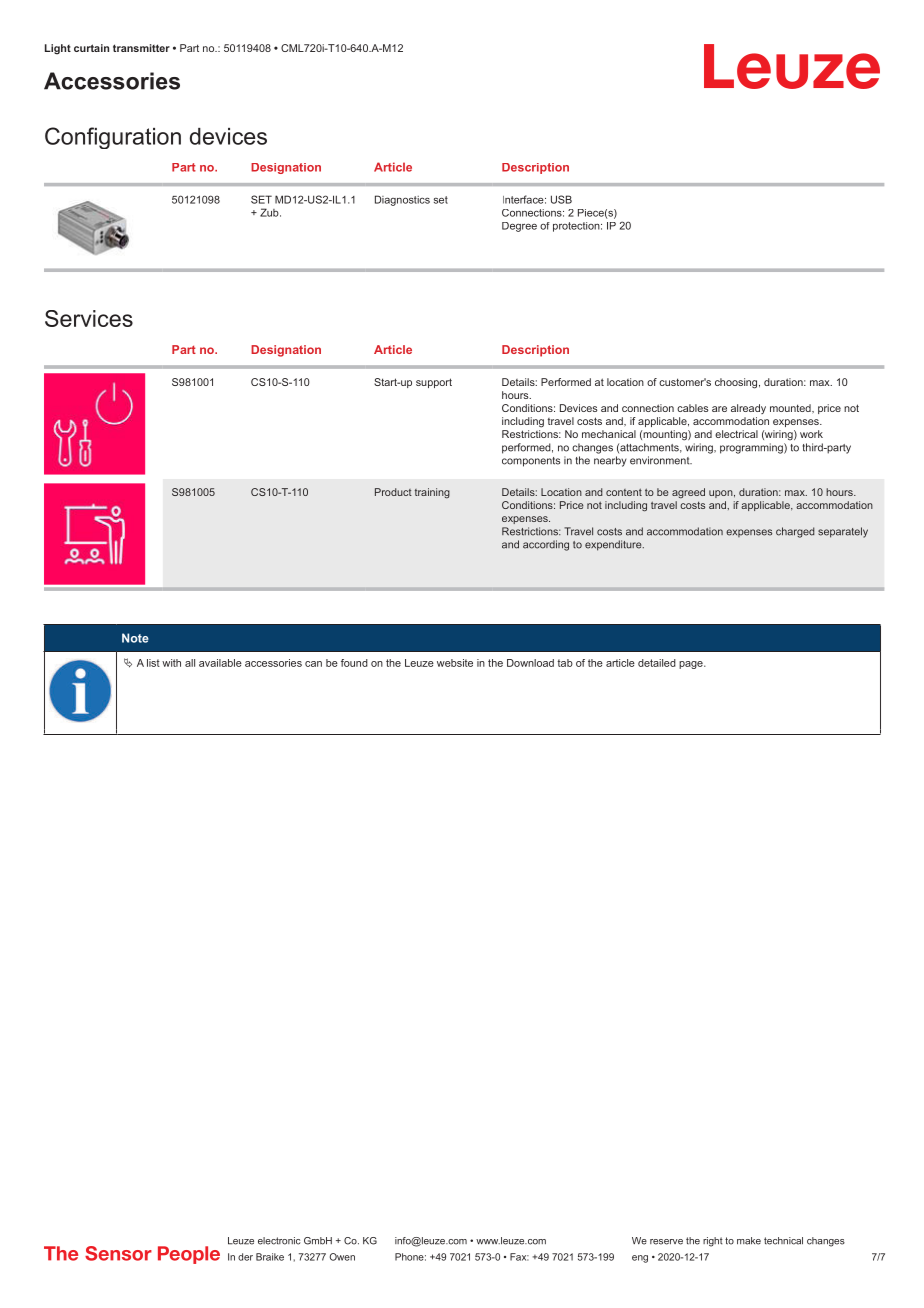 The height and width of the screenshot is (1308, 924). I want to click on Diagnostics, so click(402, 200).
